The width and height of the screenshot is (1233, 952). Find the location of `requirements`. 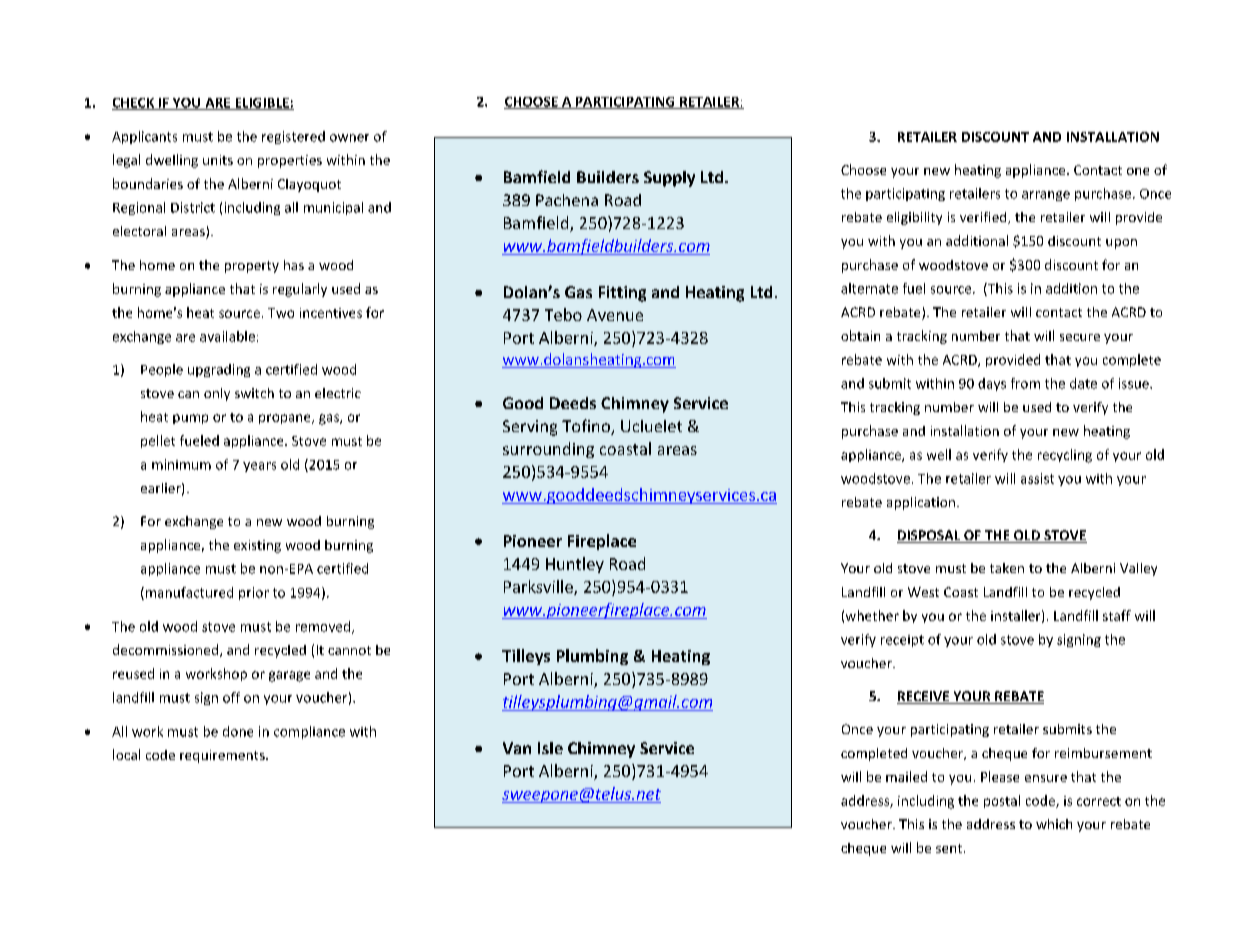

requirements is located at coordinates (223, 756).
